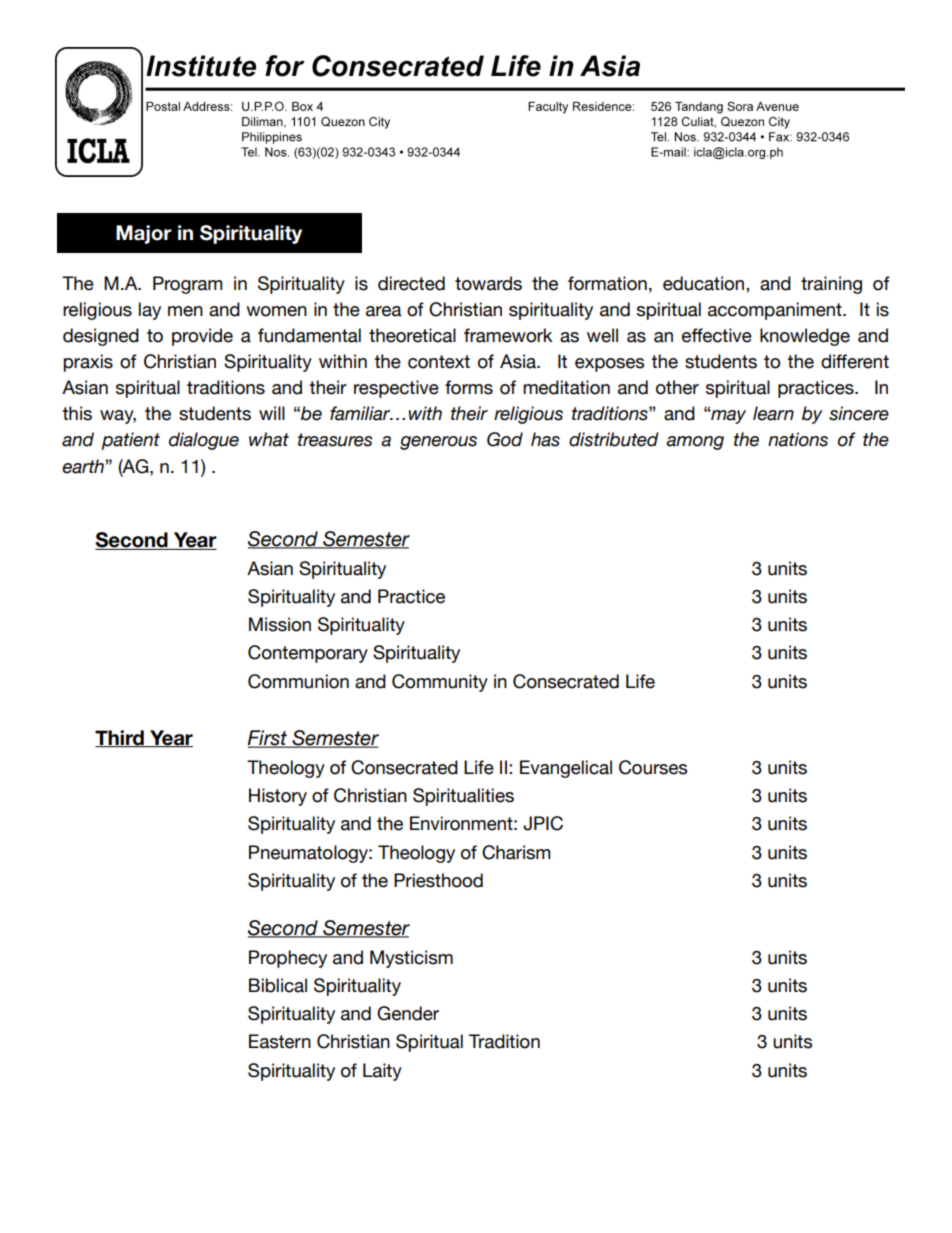 The width and height of the screenshot is (952, 1233). What do you see at coordinates (187, 285) in the screenshot?
I see `Program` at bounding box center [187, 285].
